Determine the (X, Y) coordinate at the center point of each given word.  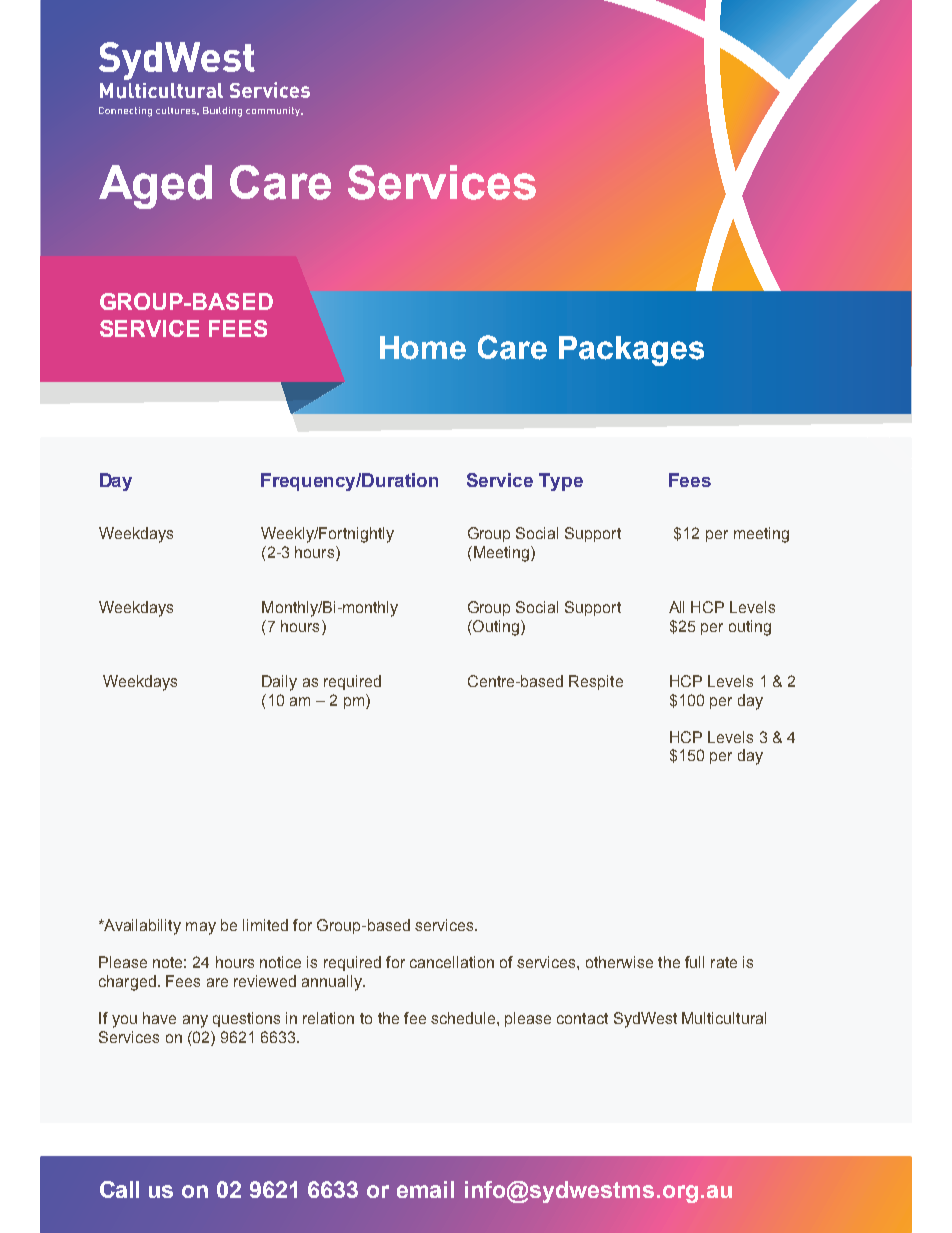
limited (265, 925)
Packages (631, 351)
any (195, 1021)
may (201, 928)
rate (724, 962)
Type (561, 482)
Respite (596, 682)
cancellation (452, 962)
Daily (279, 683)
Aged (155, 187)
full (694, 962)
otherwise (619, 962)
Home (423, 348)
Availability (141, 927)
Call (119, 1189)
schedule (463, 1018)
